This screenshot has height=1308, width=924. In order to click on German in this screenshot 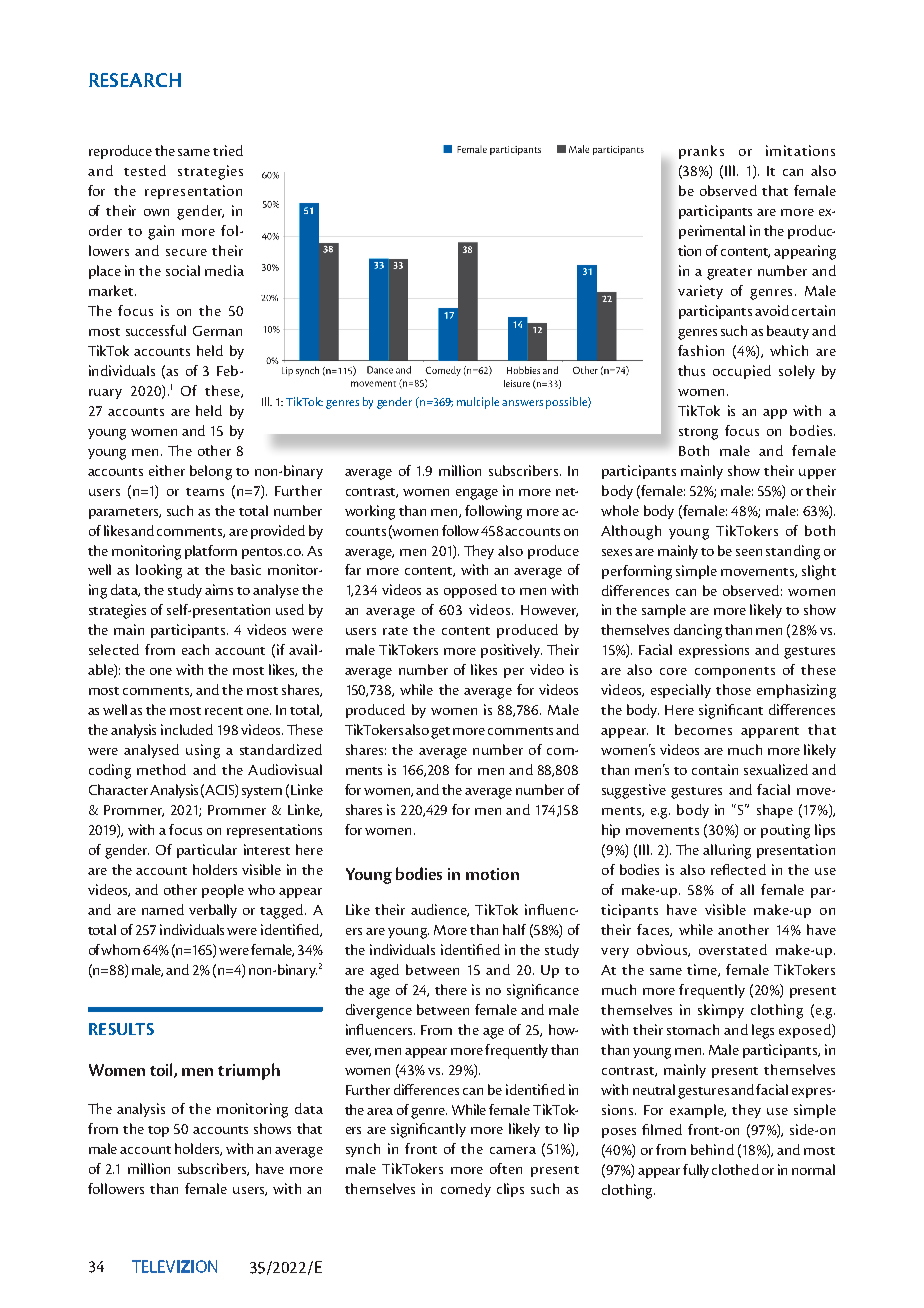, I will do `click(217, 331)`.
